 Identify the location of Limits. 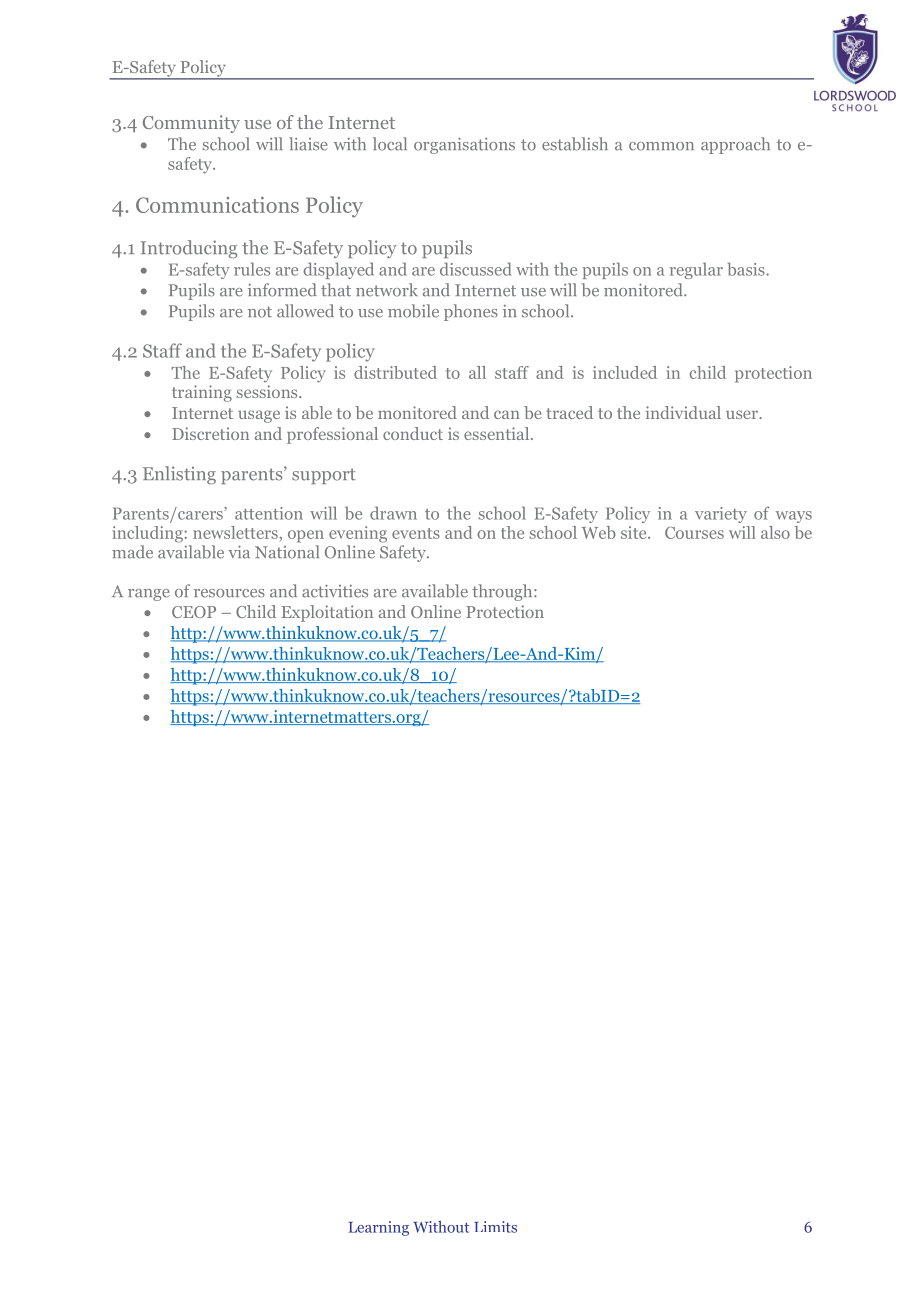
(495, 1227).
